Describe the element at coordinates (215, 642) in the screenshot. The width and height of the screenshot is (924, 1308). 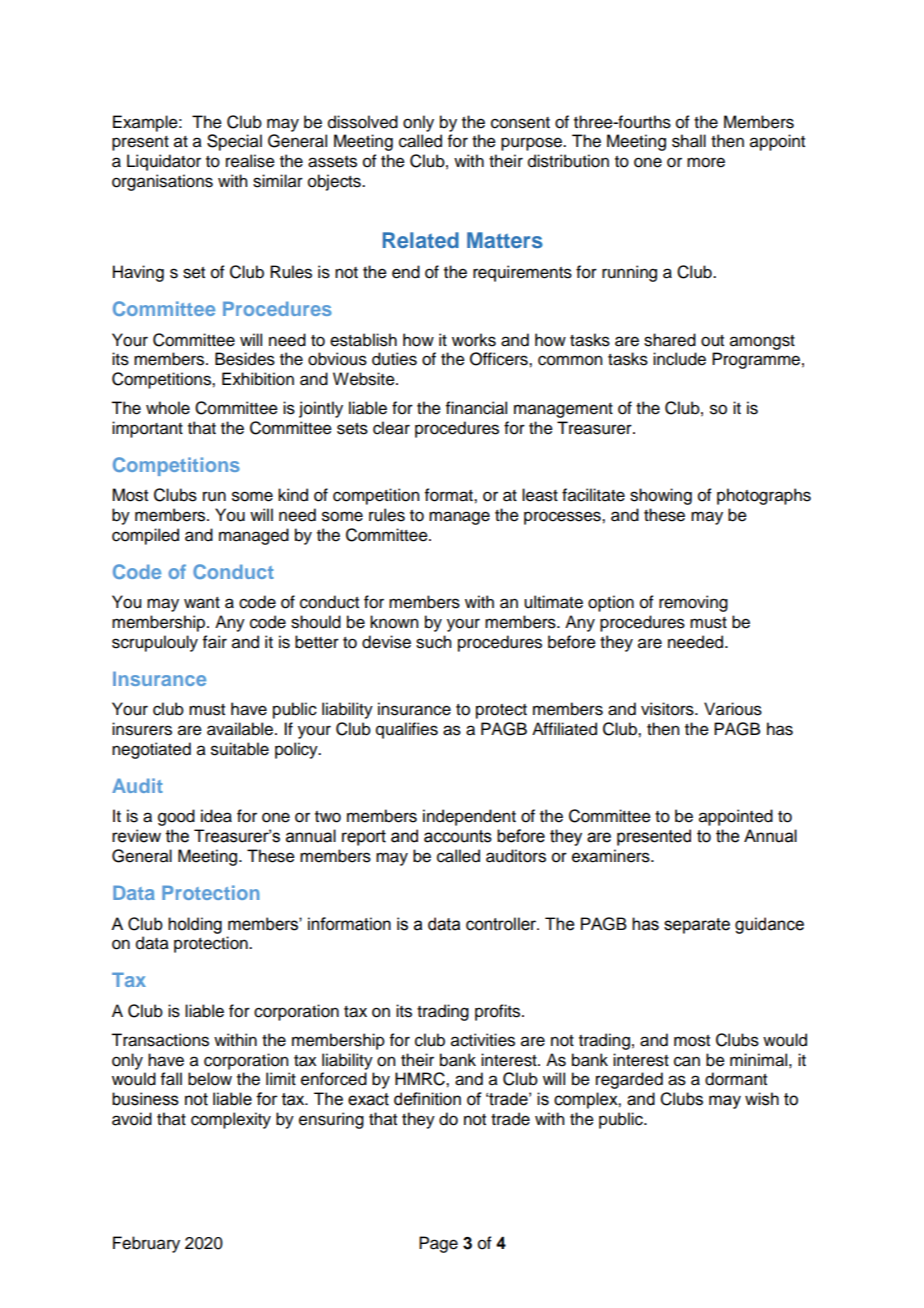
I see `fair` at that location.
